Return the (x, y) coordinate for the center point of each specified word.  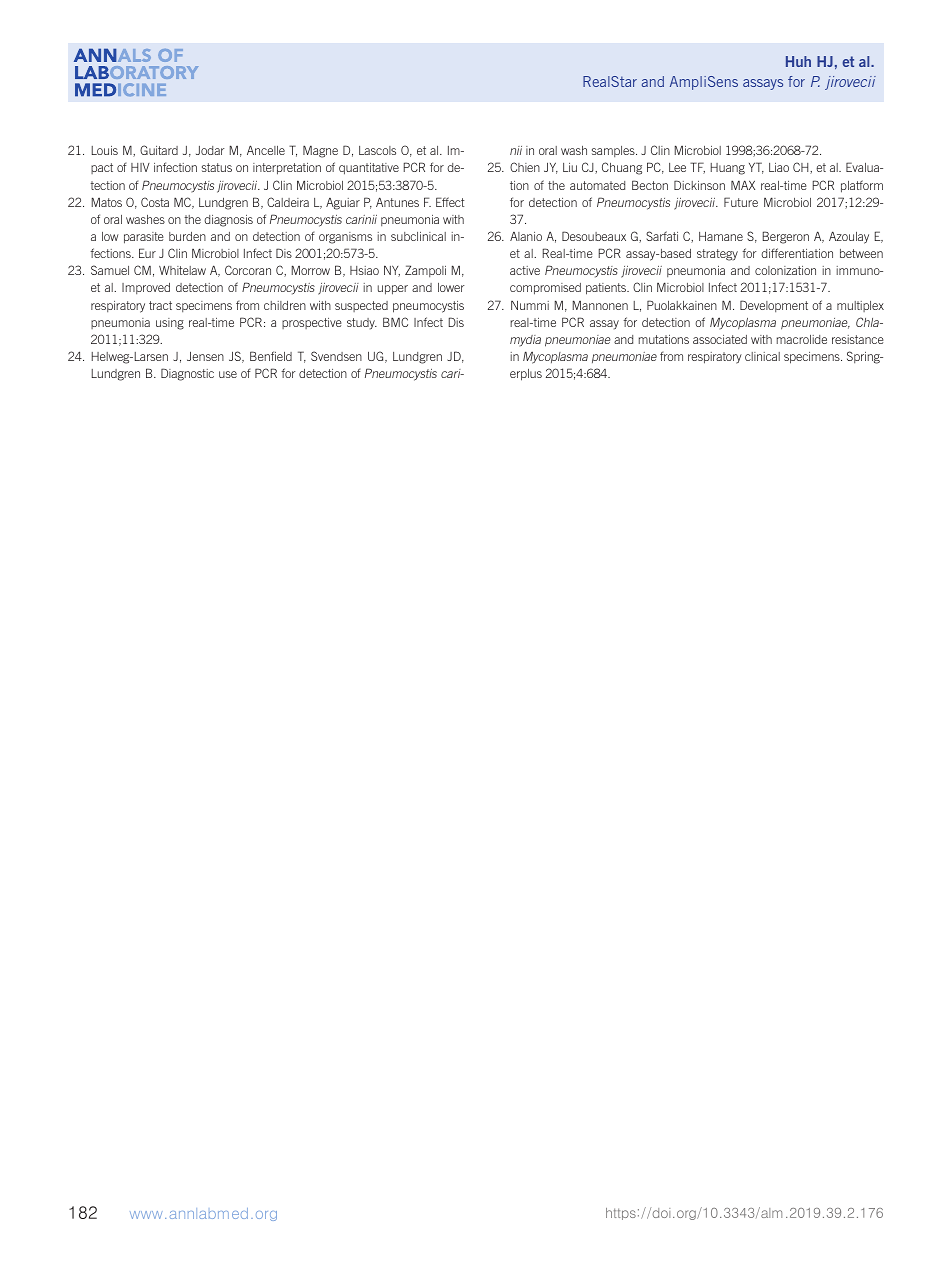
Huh (798, 61)
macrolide (802, 339)
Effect (450, 202)
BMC (395, 322)
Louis (105, 150)
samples (614, 151)
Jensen (205, 356)
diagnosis (228, 221)
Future (741, 202)
